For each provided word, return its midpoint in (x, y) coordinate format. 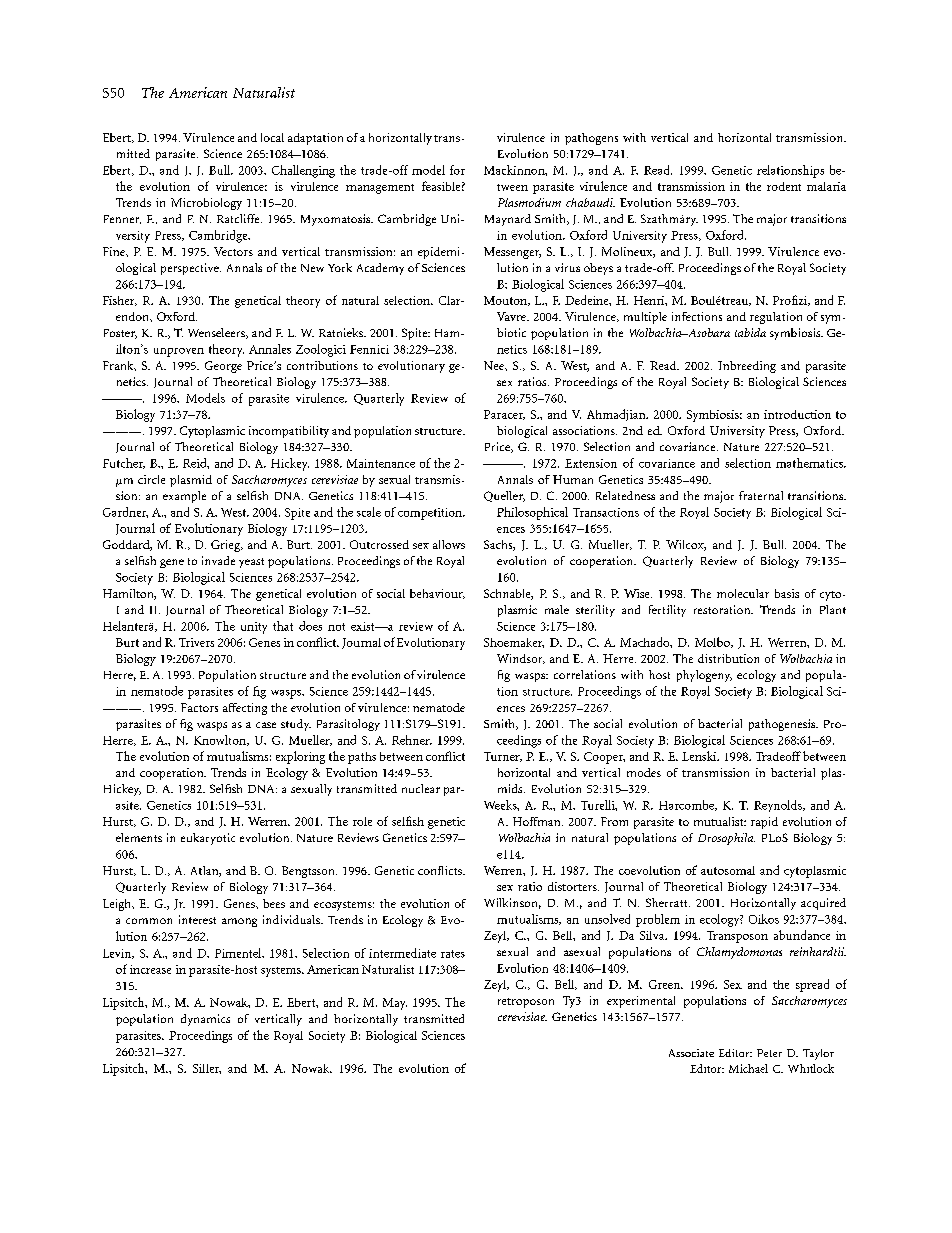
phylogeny (704, 676)
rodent (784, 186)
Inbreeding (747, 367)
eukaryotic (208, 839)
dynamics (205, 1020)
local (272, 137)
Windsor (521, 659)
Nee (495, 365)
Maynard (508, 220)
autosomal (728, 870)
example (184, 497)
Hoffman (538, 821)
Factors (199, 707)
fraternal (761, 495)
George (223, 367)
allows (449, 544)
